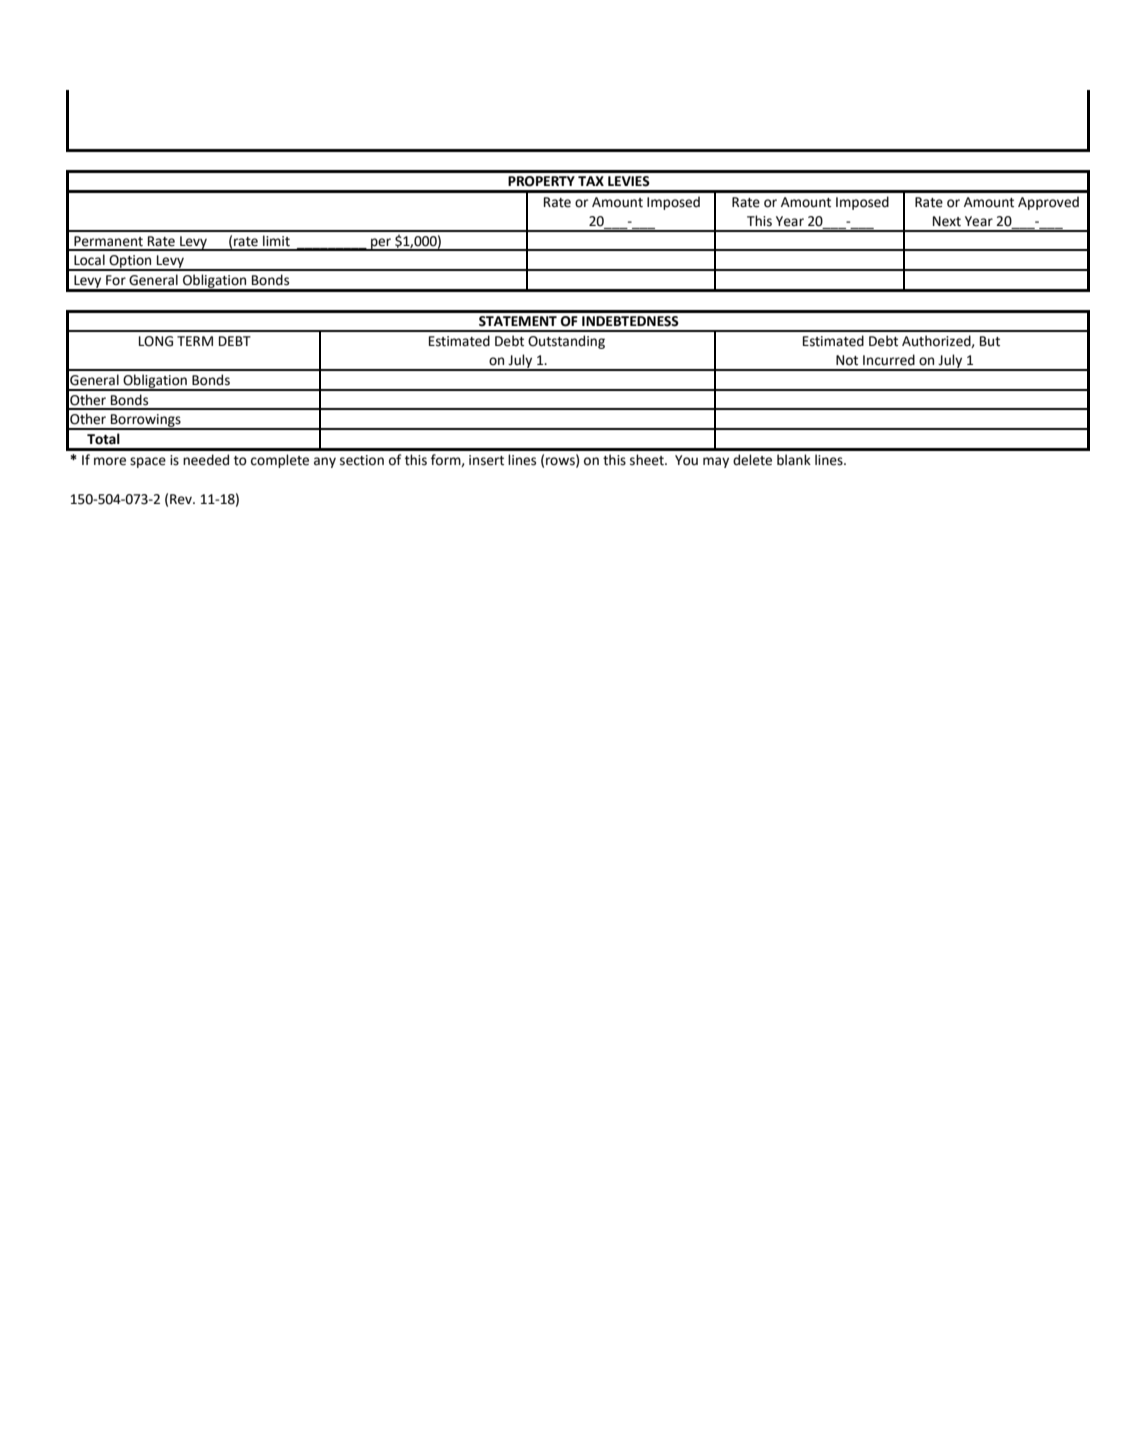 The width and height of the screenshot is (1125, 1455). What do you see at coordinates (889, 360) in the screenshot?
I see `Incurred` at bounding box center [889, 360].
